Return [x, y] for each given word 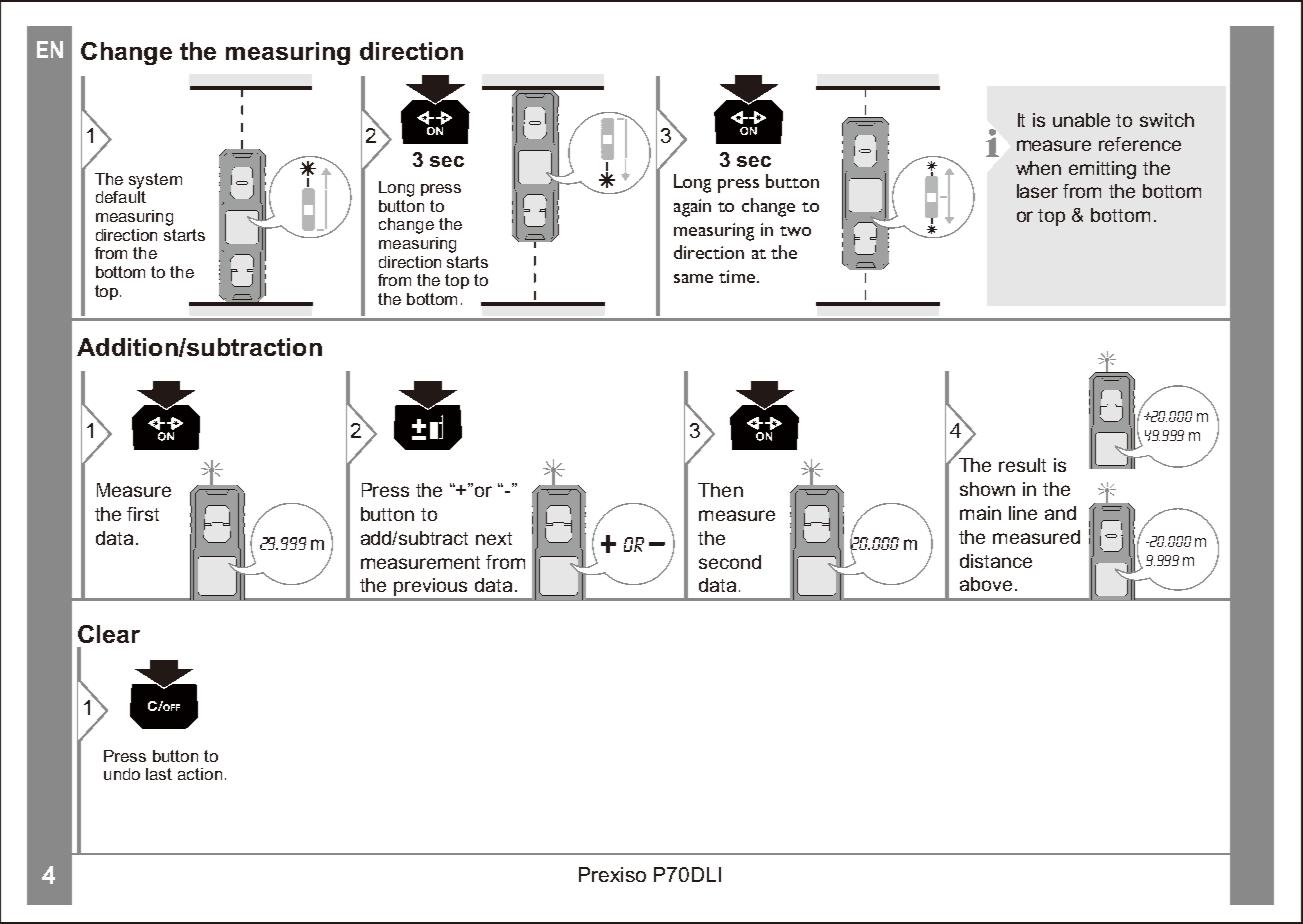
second [730, 562]
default [121, 197]
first [143, 514]
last [159, 774]
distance [996, 561]
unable [1081, 120]
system [155, 181]
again [692, 208]
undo [122, 774]
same [693, 278]
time [737, 276]
